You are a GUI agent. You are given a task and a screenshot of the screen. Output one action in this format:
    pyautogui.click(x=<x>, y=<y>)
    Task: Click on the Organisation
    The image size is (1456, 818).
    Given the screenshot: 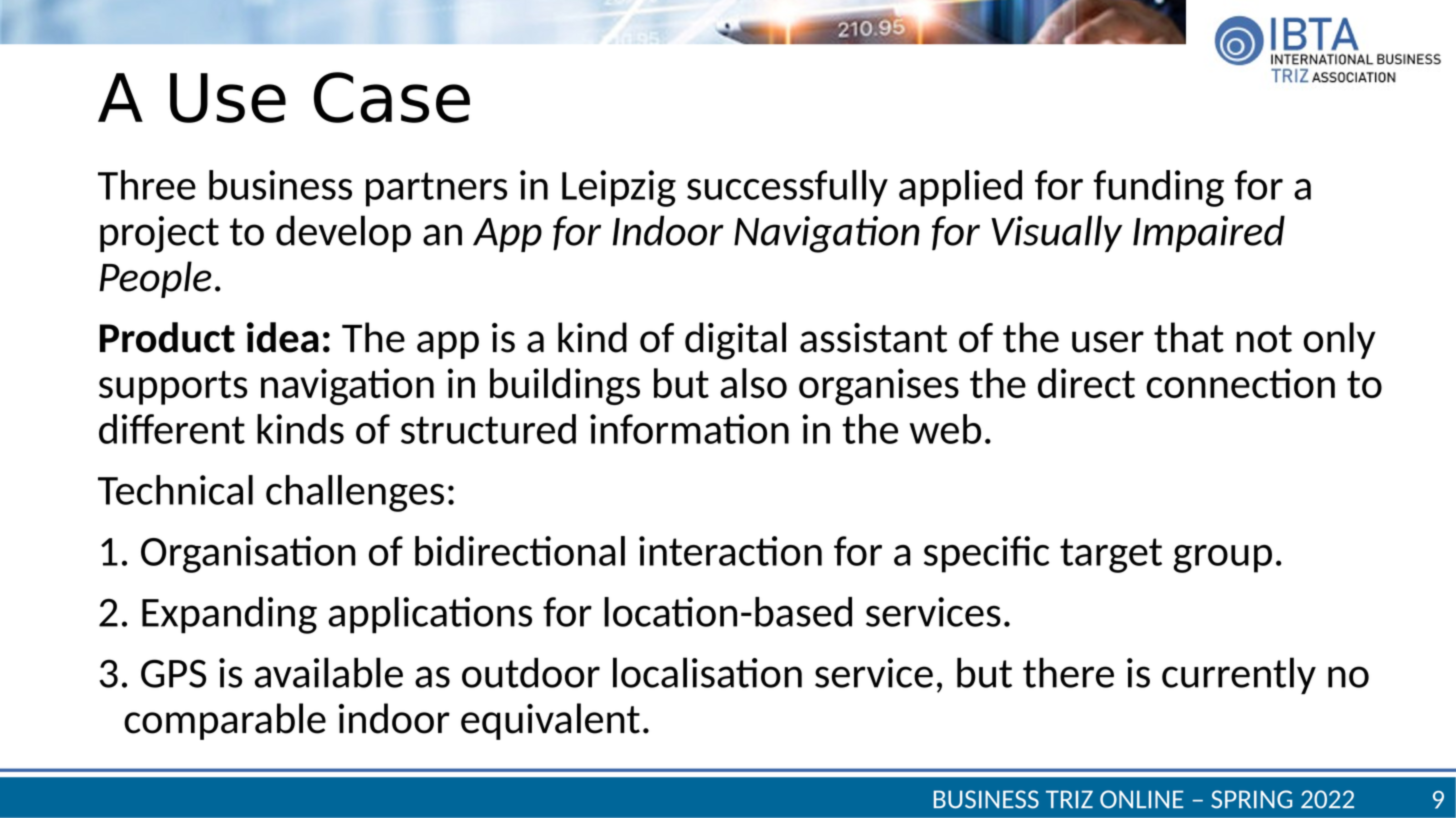 What is the action you would take?
    pyautogui.click(x=248, y=554)
